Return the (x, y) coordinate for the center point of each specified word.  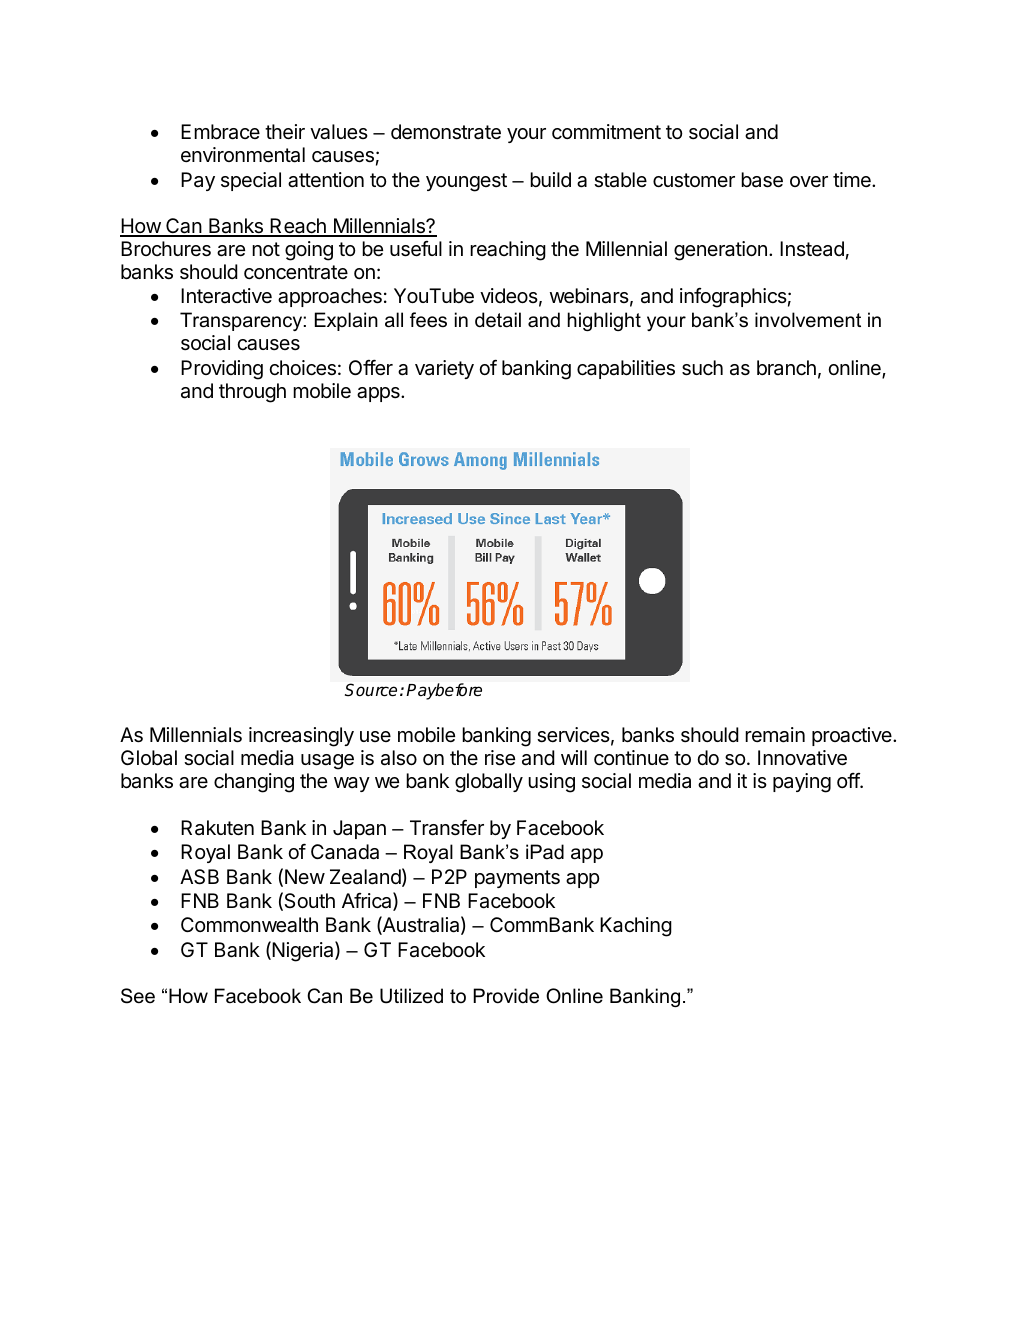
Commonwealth (249, 925)
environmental (243, 155)
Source (371, 689)
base (762, 180)
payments (517, 879)
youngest (466, 182)
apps (379, 394)
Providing (222, 370)
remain (775, 735)
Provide (506, 996)
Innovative (802, 758)
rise (500, 758)
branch (786, 368)
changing (254, 783)
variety (444, 369)
